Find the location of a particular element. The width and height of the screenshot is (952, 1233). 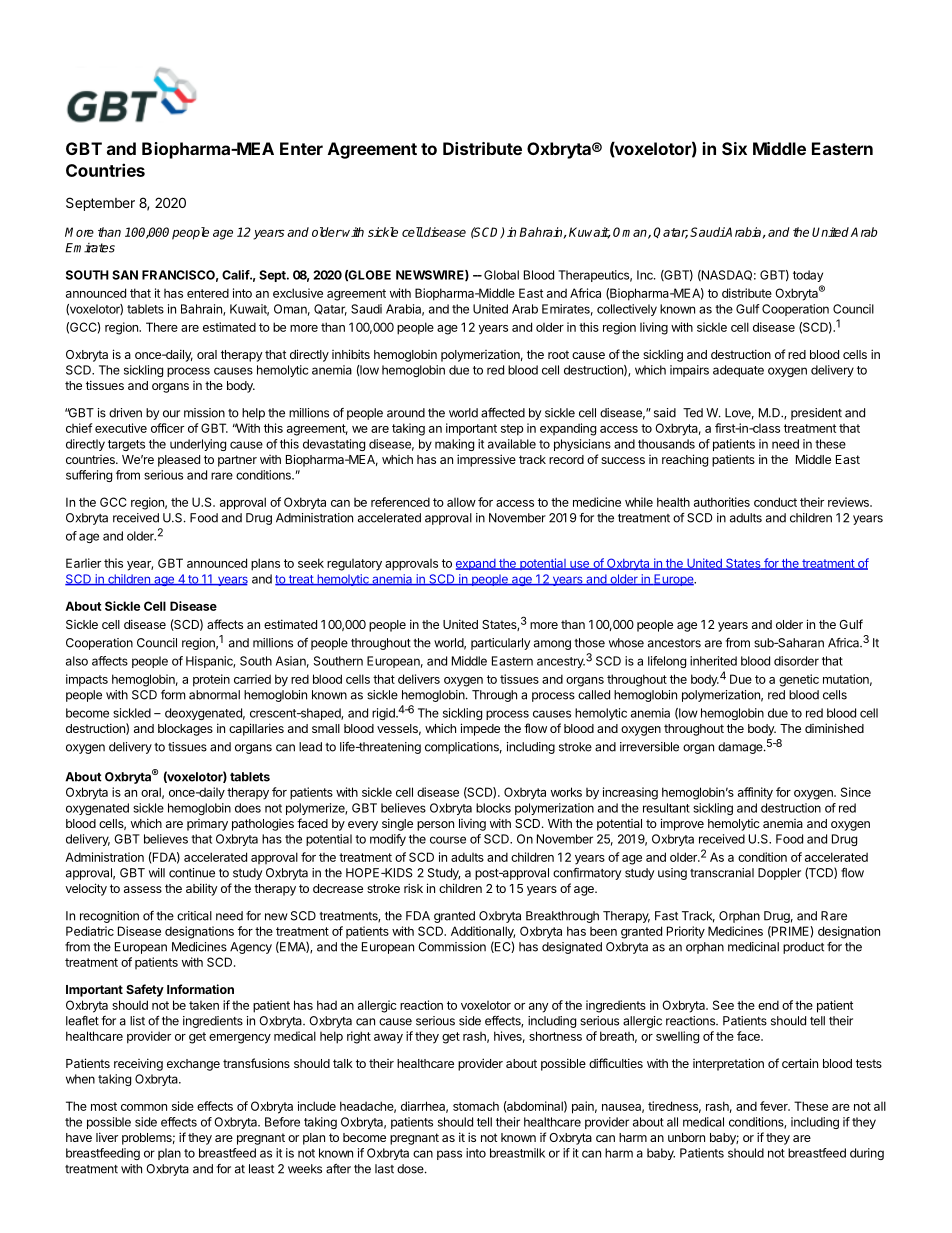

Six is located at coordinates (734, 148).
